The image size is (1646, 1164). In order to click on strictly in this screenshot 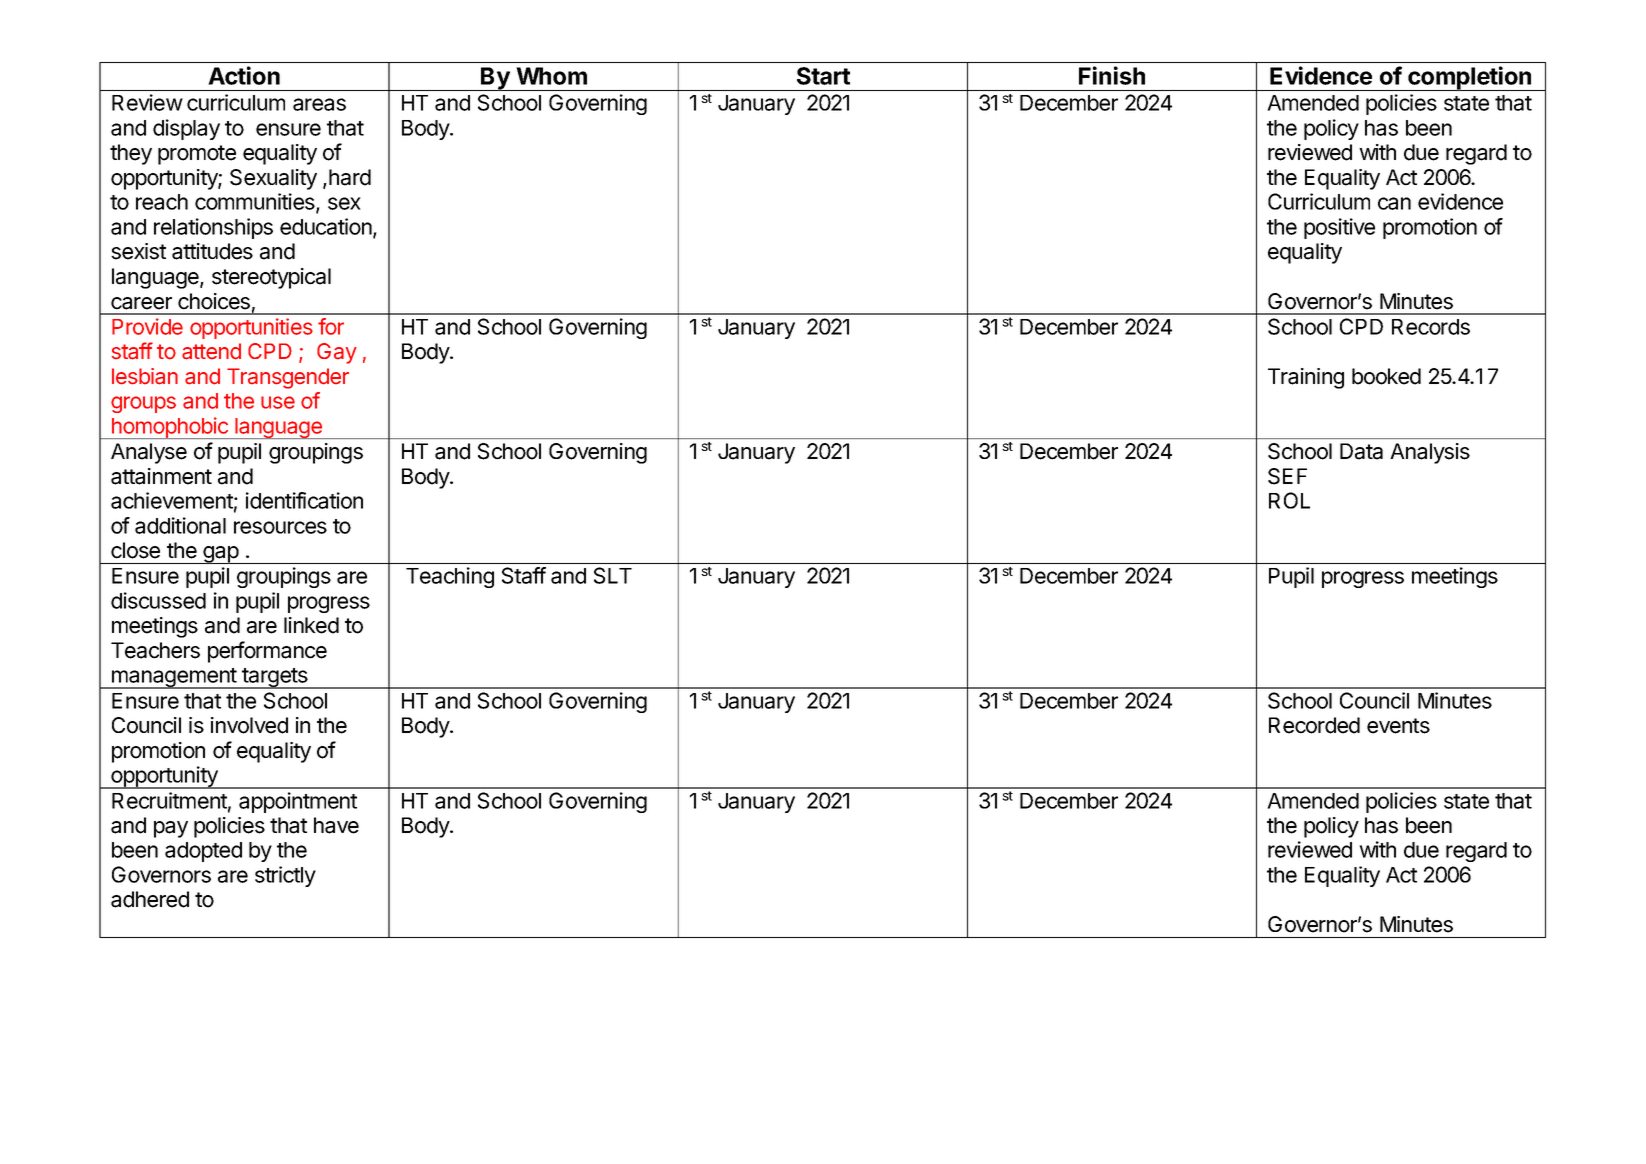, I will do `click(285, 876)`.
